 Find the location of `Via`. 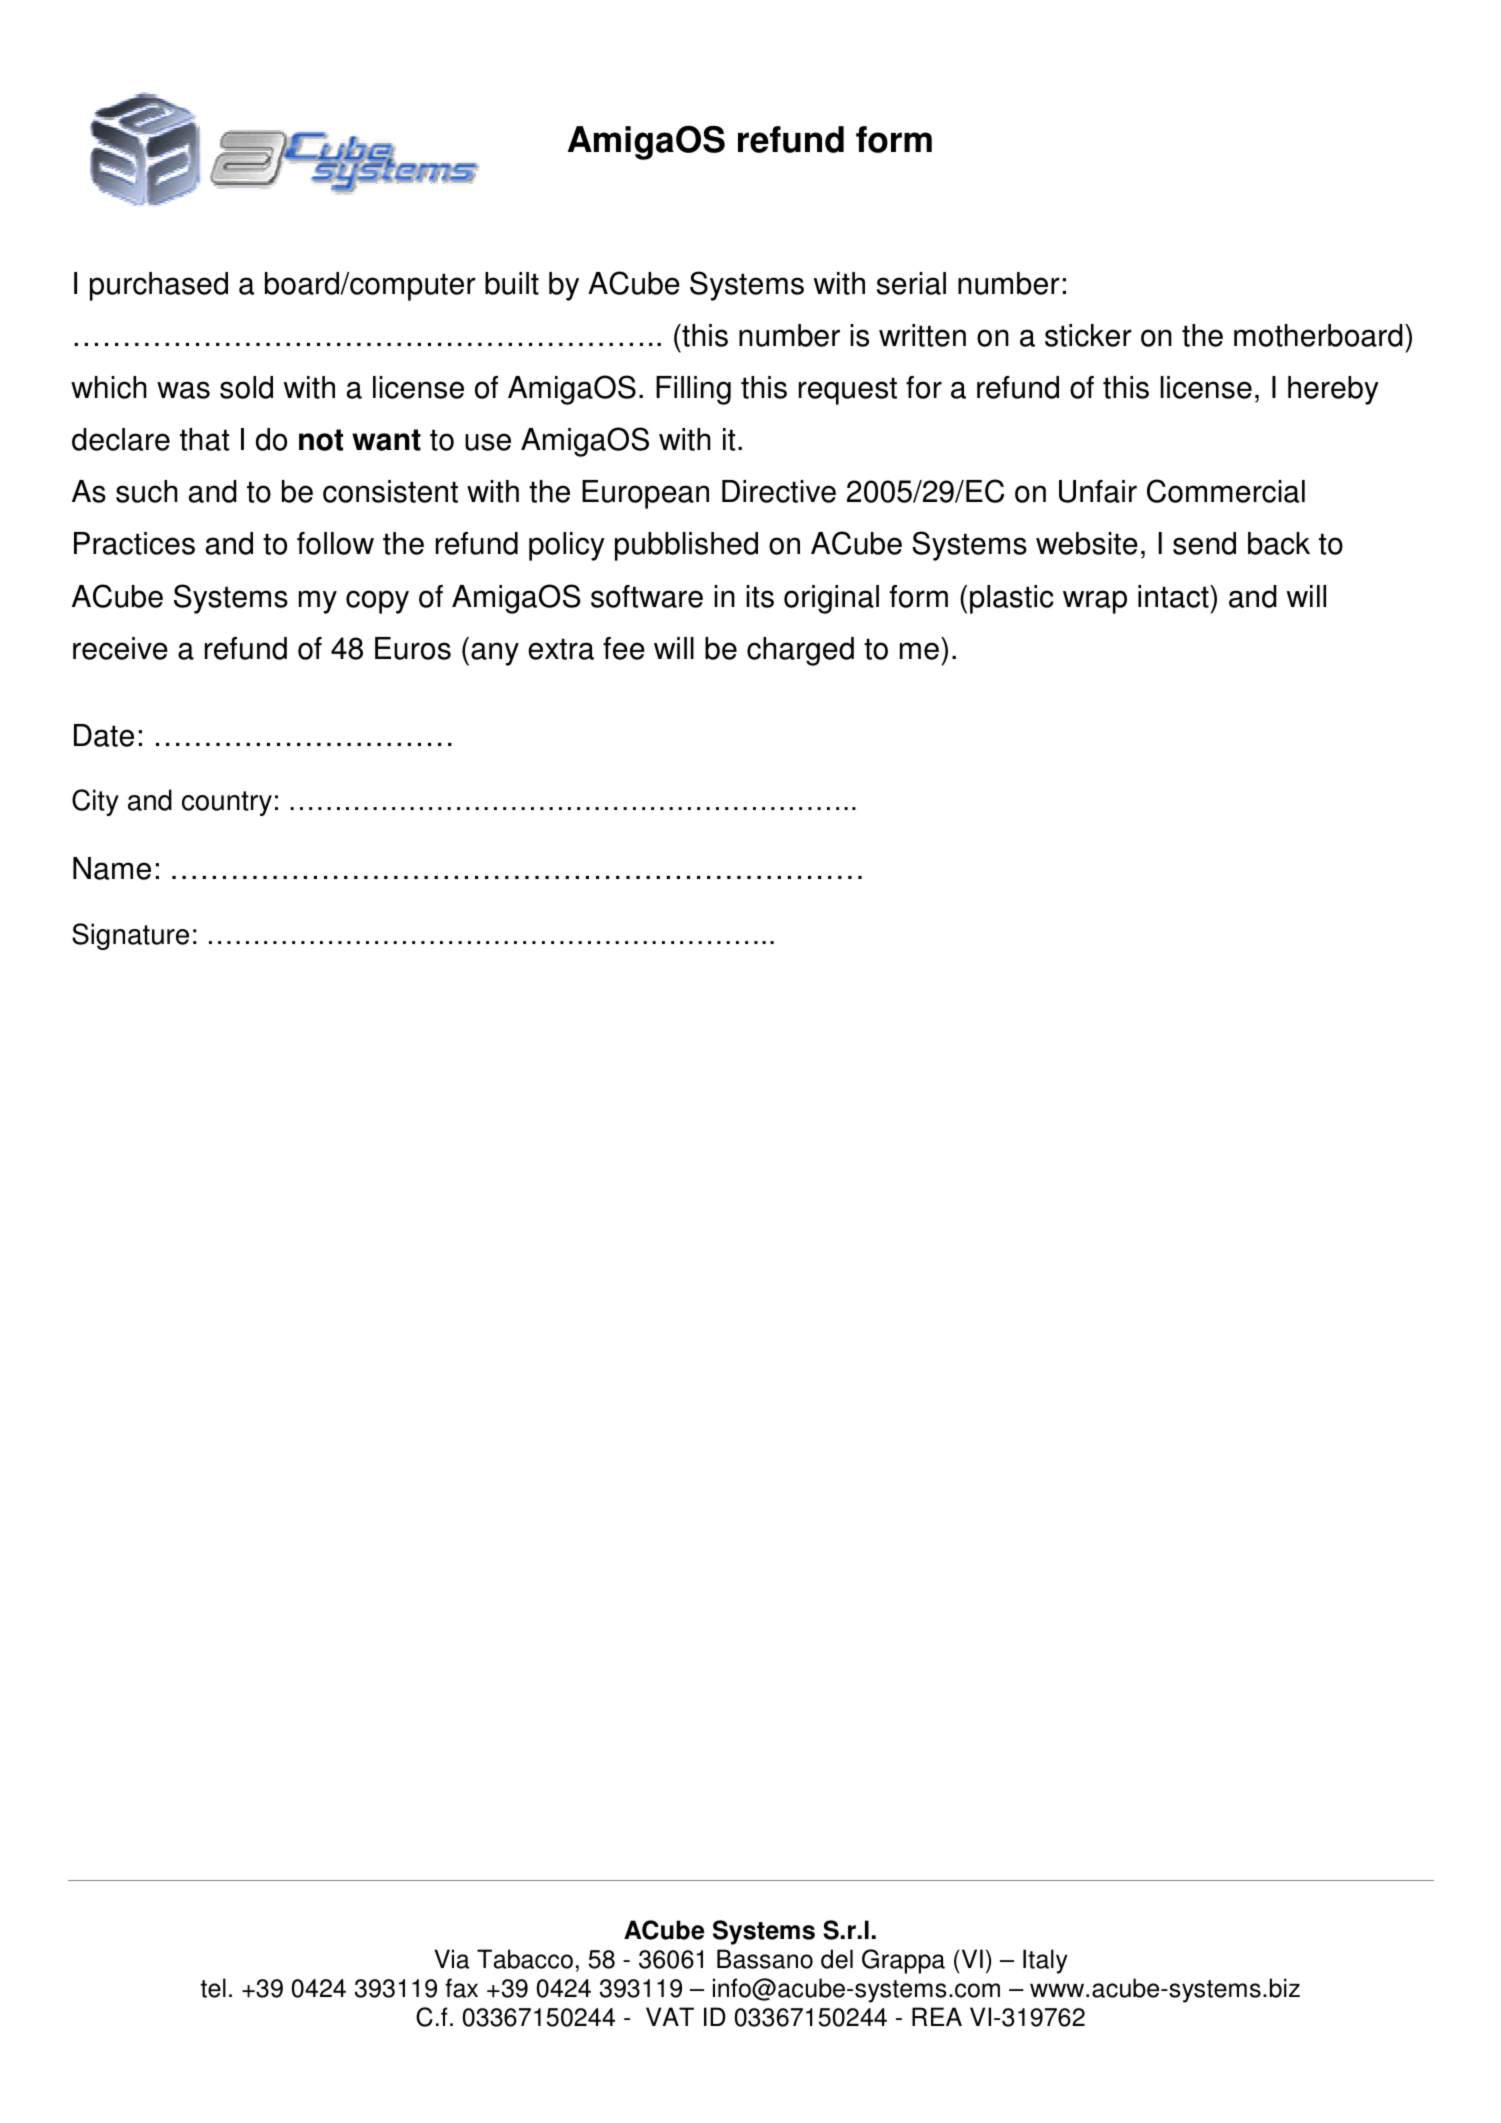

Via is located at coordinates (451, 1959).
